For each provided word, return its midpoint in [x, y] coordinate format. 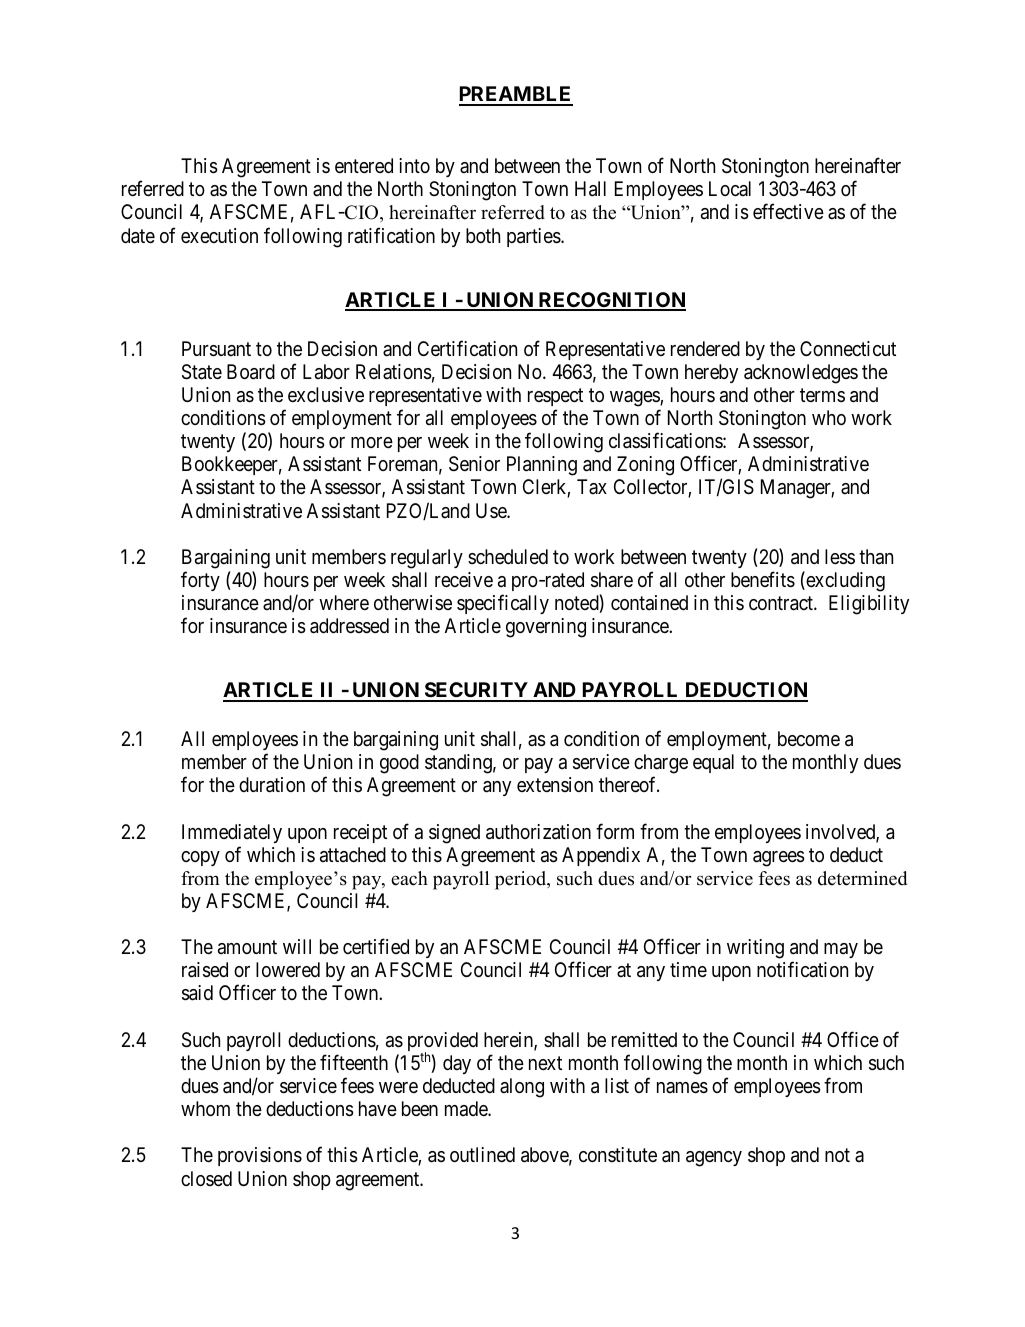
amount [247, 947]
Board [251, 372]
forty [200, 581]
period [522, 880]
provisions [260, 1156]
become [809, 738]
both [483, 235]
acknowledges [801, 374]
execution [219, 235]
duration [272, 785]
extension [555, 784]
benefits [763, 579]
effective [788, 211]
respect [555, 397]
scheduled [508, 556]
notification [802, 969]
